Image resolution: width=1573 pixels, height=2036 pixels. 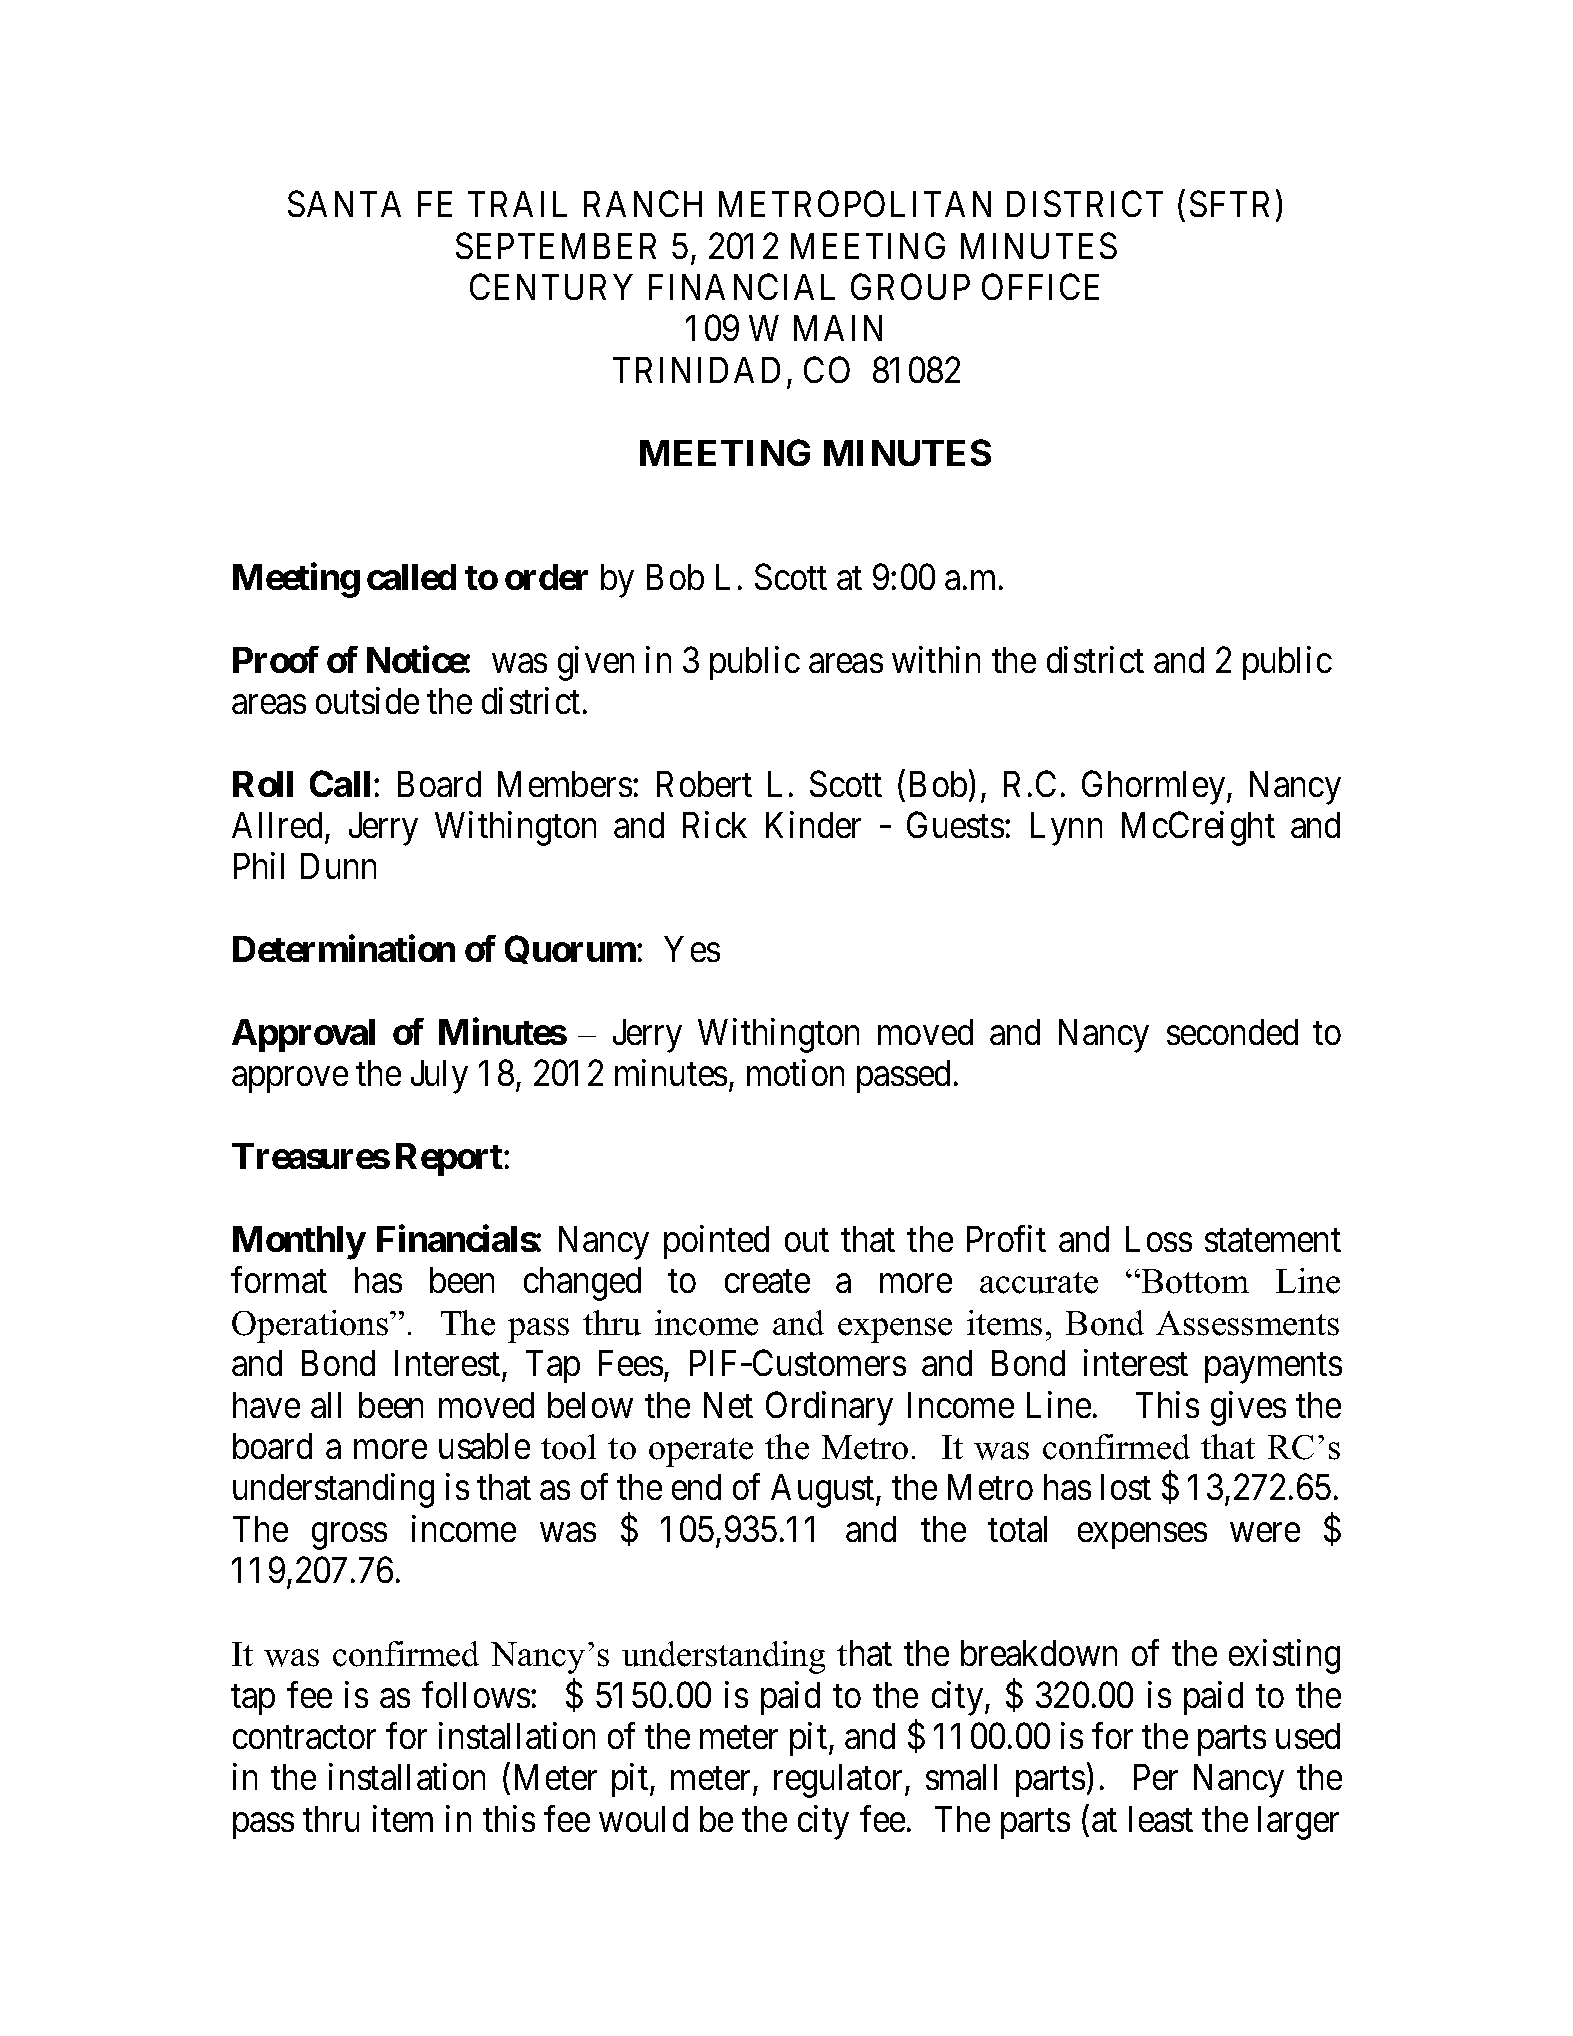 I want to click on statement, so click(x=1273, y=1240).
